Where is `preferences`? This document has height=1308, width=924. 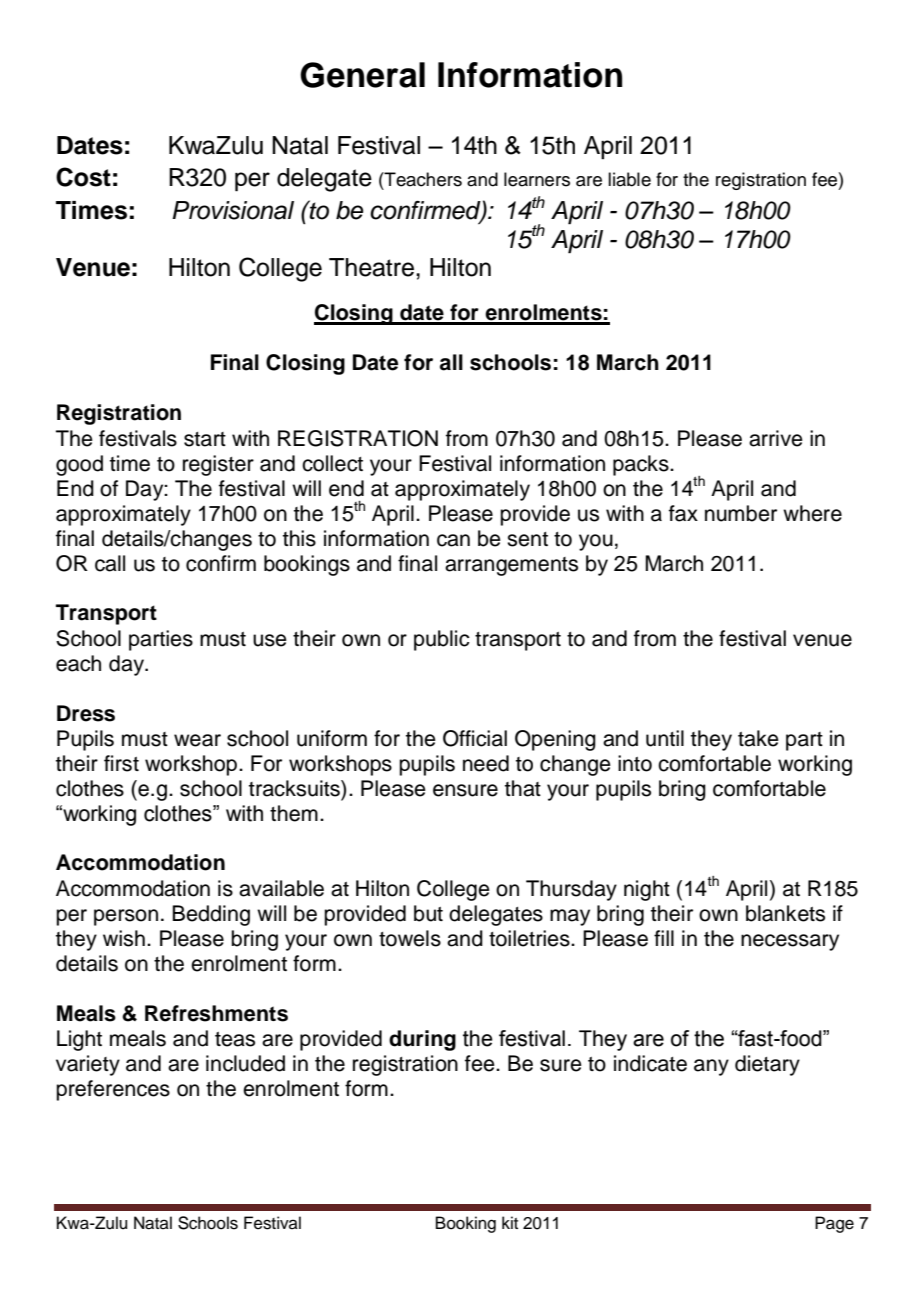 preferences is located at coordinates (113, 1090).
